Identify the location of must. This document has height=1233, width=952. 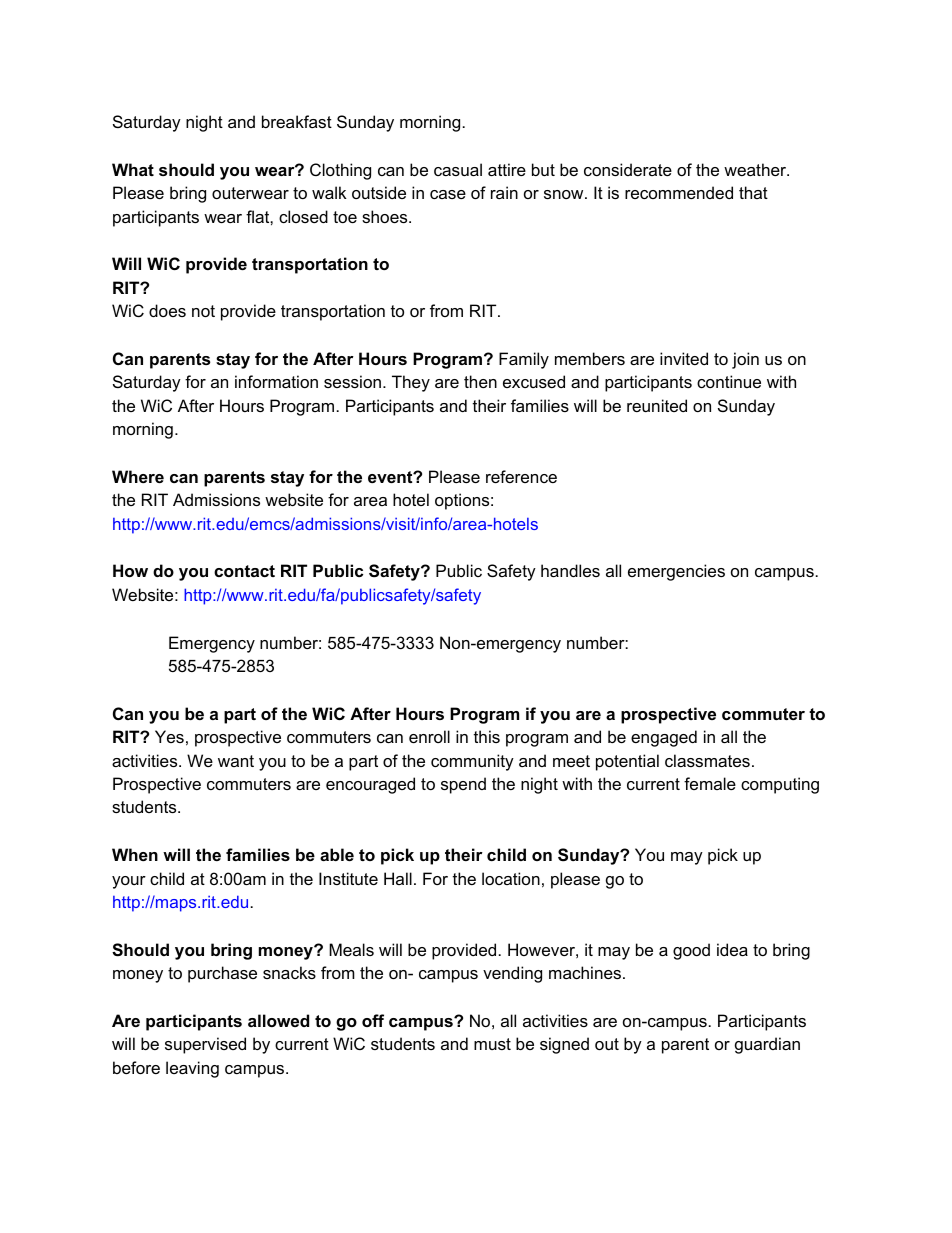
(492, 1044).
